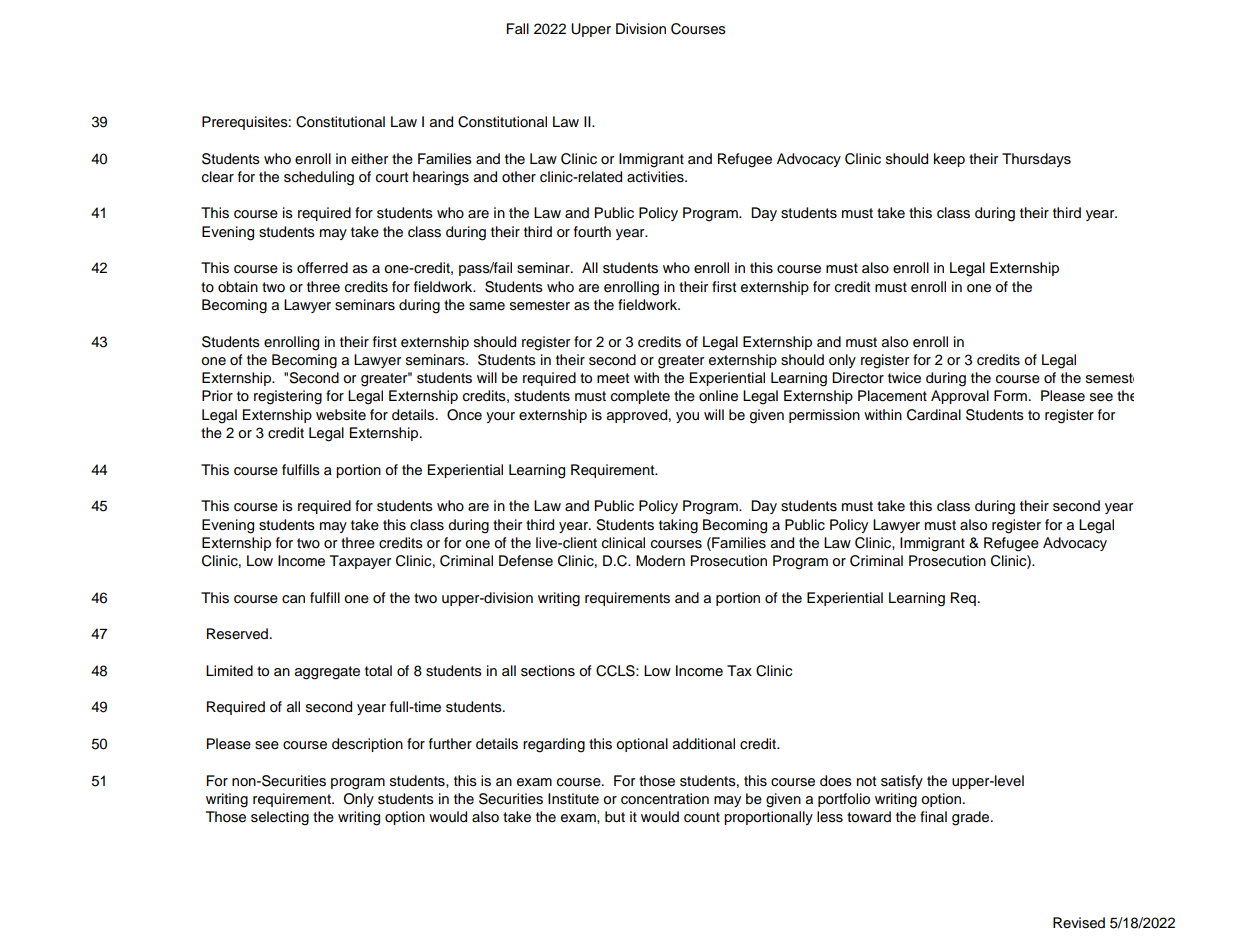 Image resolution: width=1233 pixels, height=952 pixels. Describe the element at coordinates (327, 673) in the page. I see `aggregate` at that location.
